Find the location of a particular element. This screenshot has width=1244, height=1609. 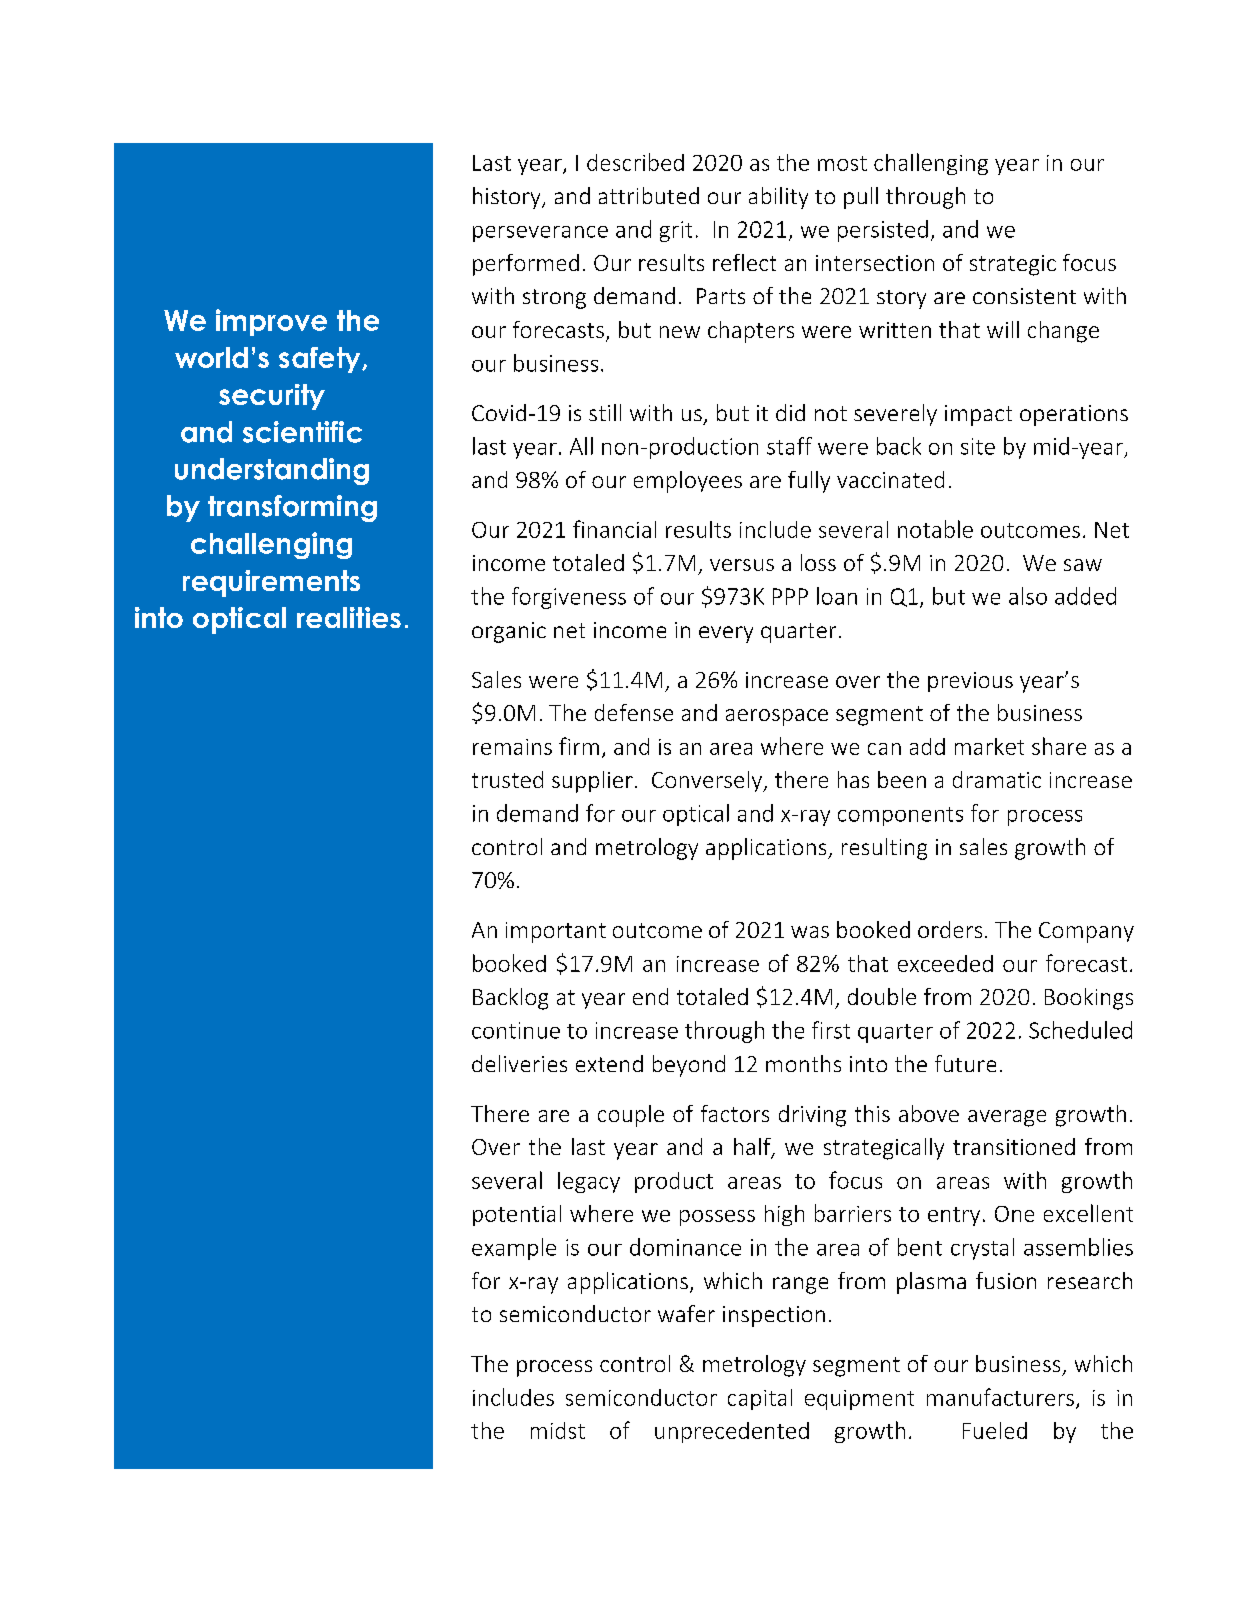

also is located at coordinates (1028, 596).
